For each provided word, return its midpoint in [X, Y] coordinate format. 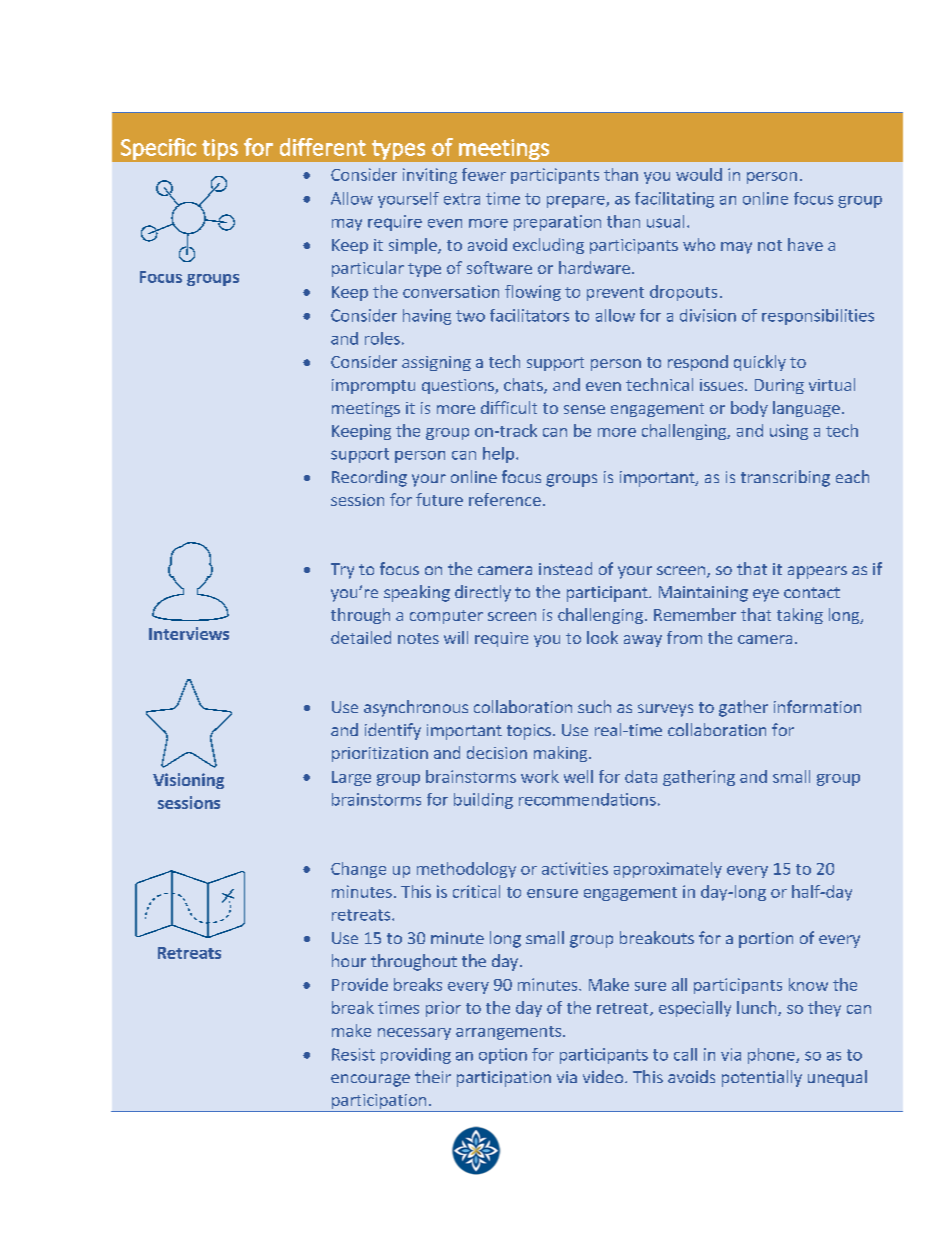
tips [220, 149]
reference [505, 499]
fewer [484, 174]
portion [766, 940]
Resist [353, 1054]
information [817, 706]
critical [476, 891]
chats [524, 386]
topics [529, 732]
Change [358, 870]
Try [342, 571]
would [699, 174]
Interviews [189, 633]
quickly [760, 363]
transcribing [785, 478]
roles [382, 338]
